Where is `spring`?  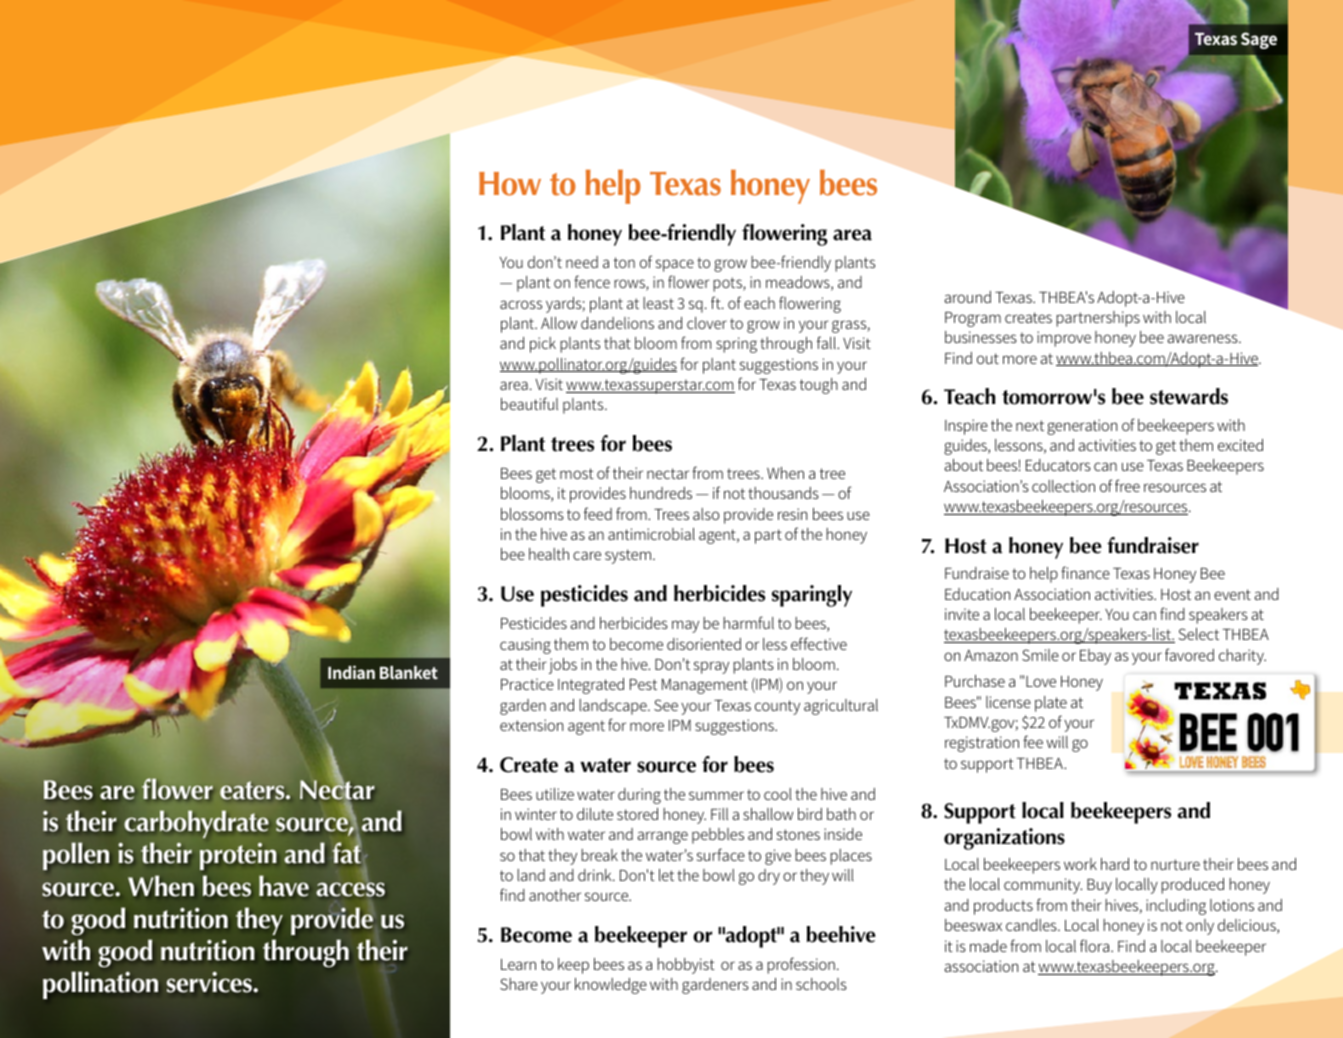
spring is located at coordinates (736, 345).
